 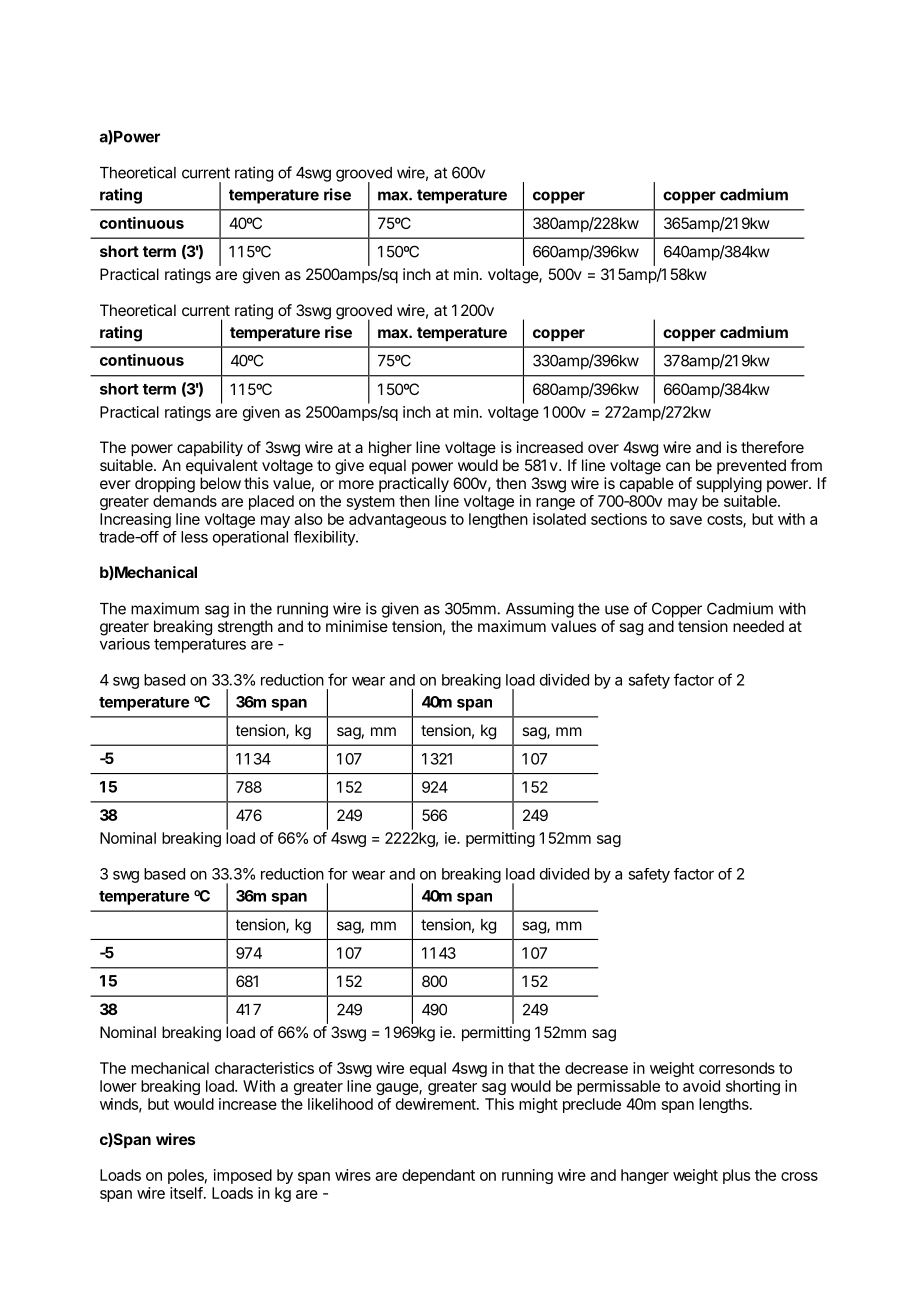 I want to click on various, so click(x=125, y=644).
